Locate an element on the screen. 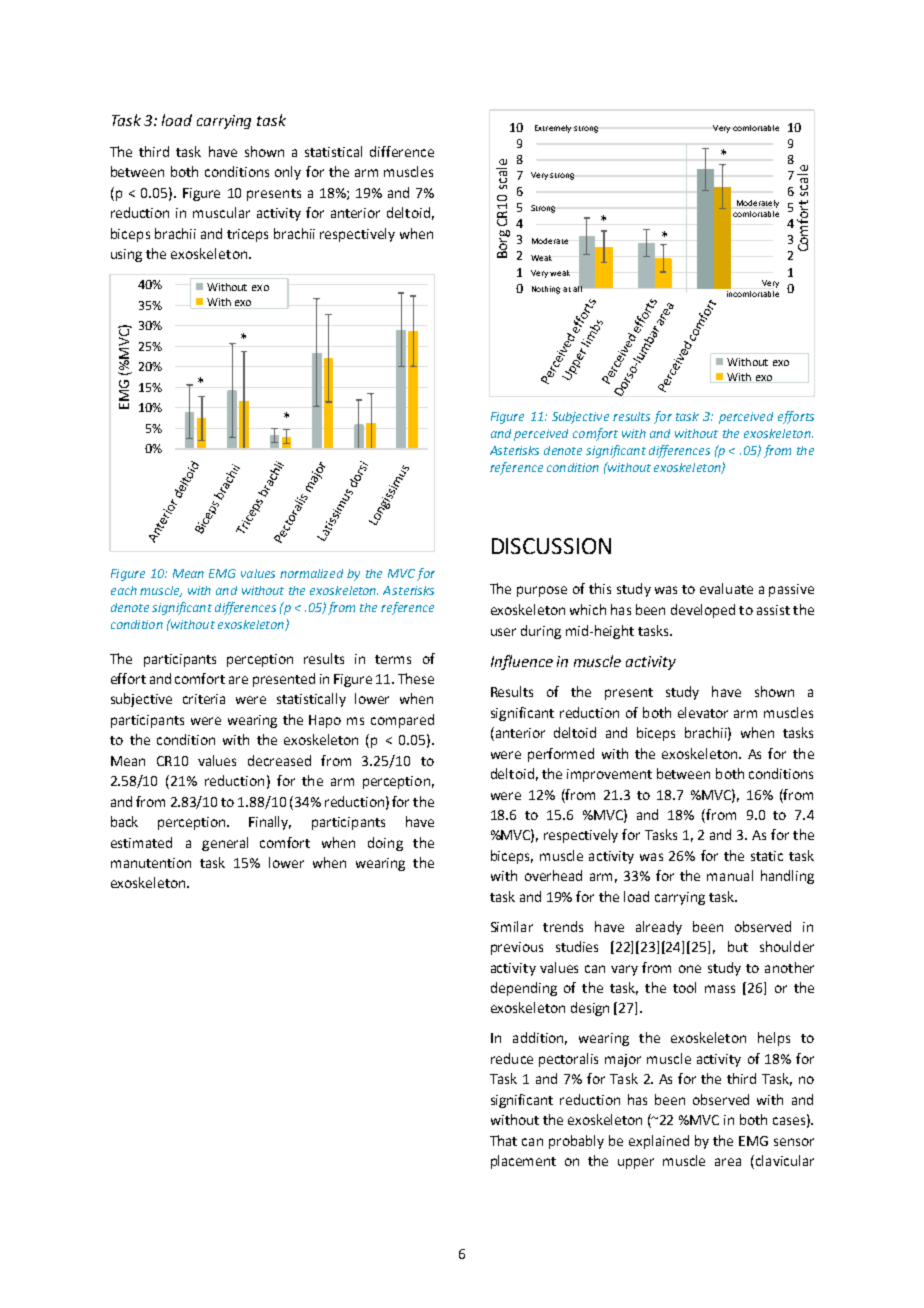 The height and width of the screenshot is (1308, 924). Extremely is located at coordinates (553, 129).
